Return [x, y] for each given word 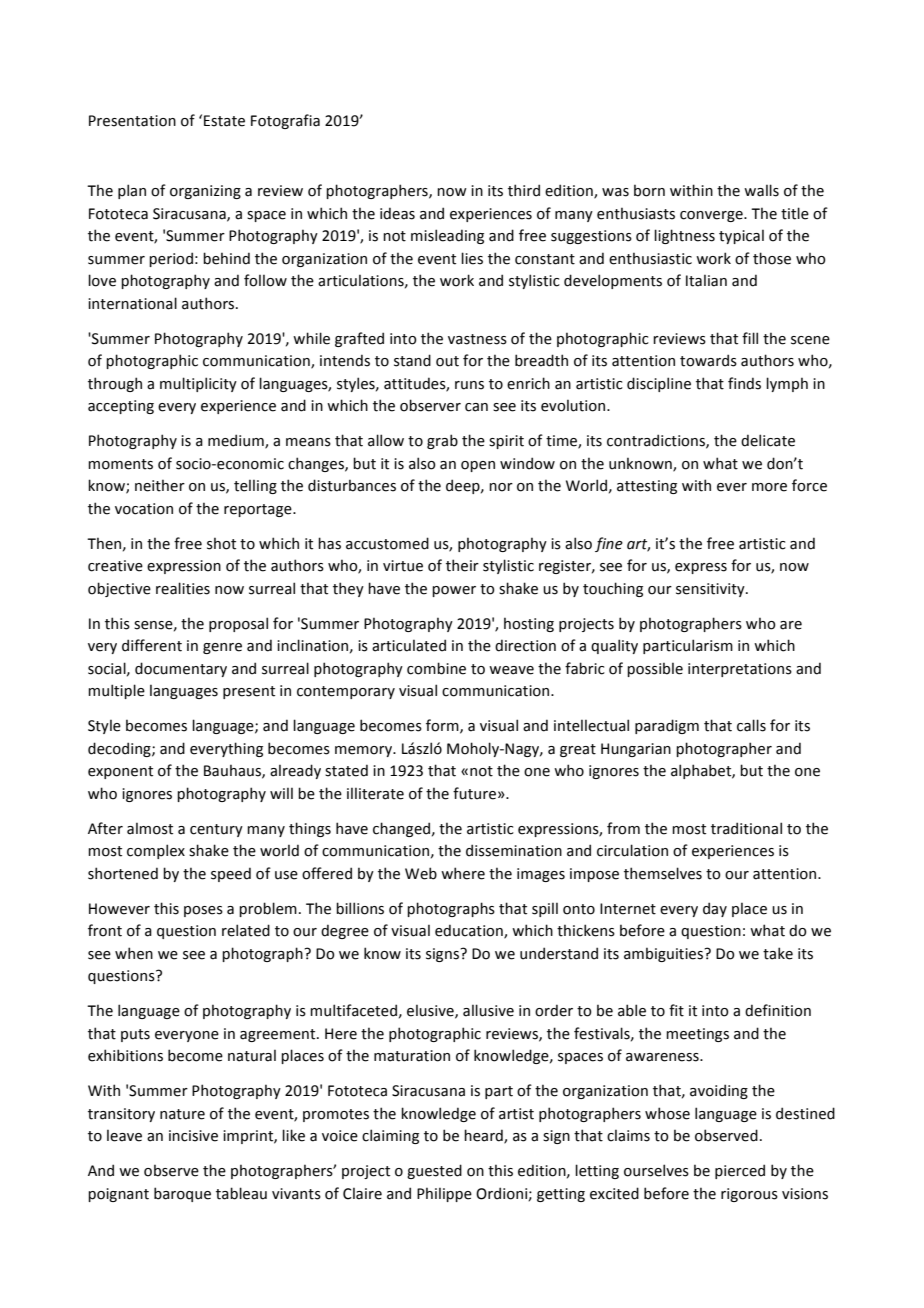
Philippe [444, 1194]
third [524, 190]
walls [761, 190]
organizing [205, 192]
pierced [740, 1171]
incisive [193, 1136]
